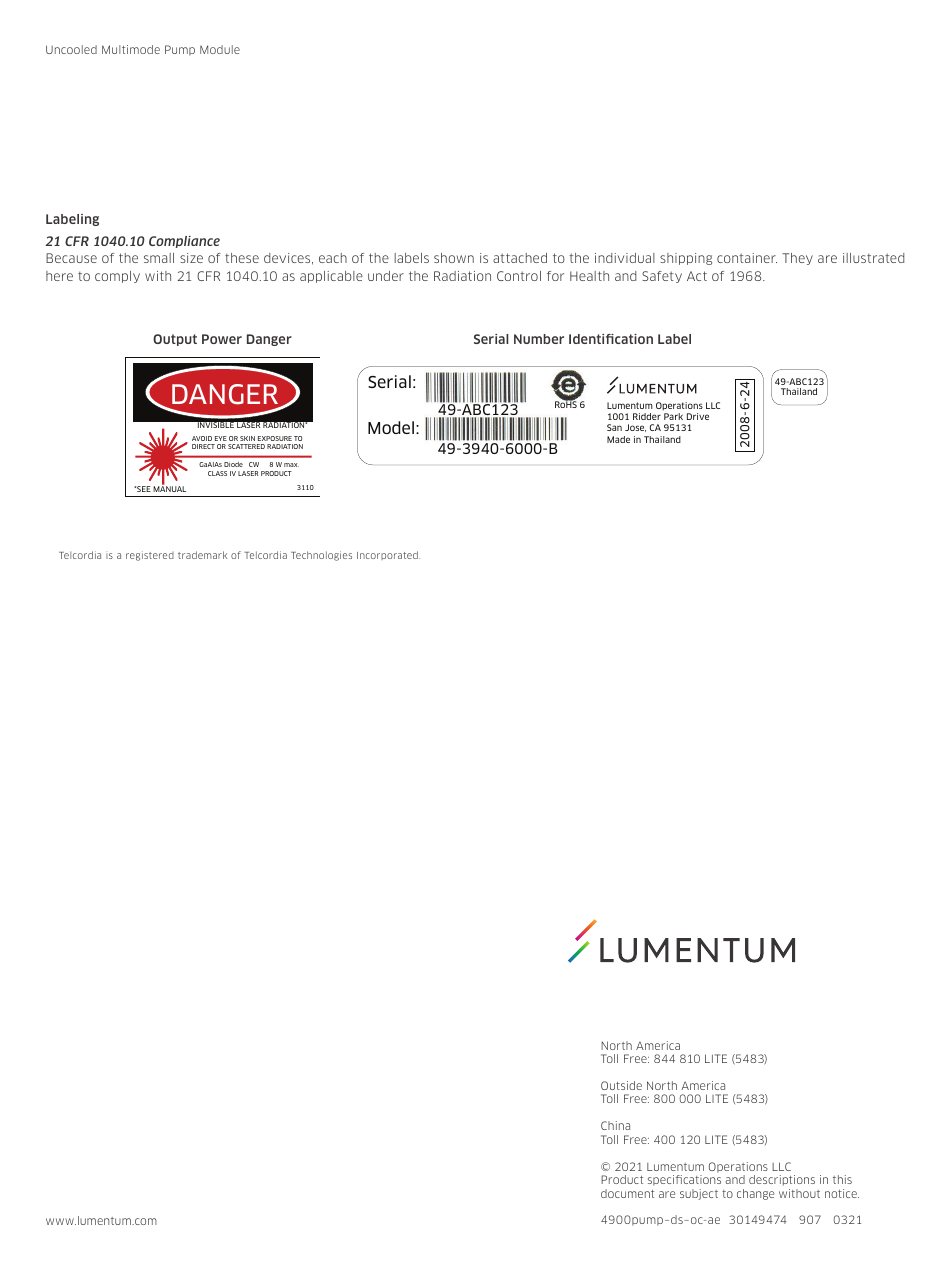 This image has height=1270, width=952. I want to click on Multimode, so click(131, 49).
